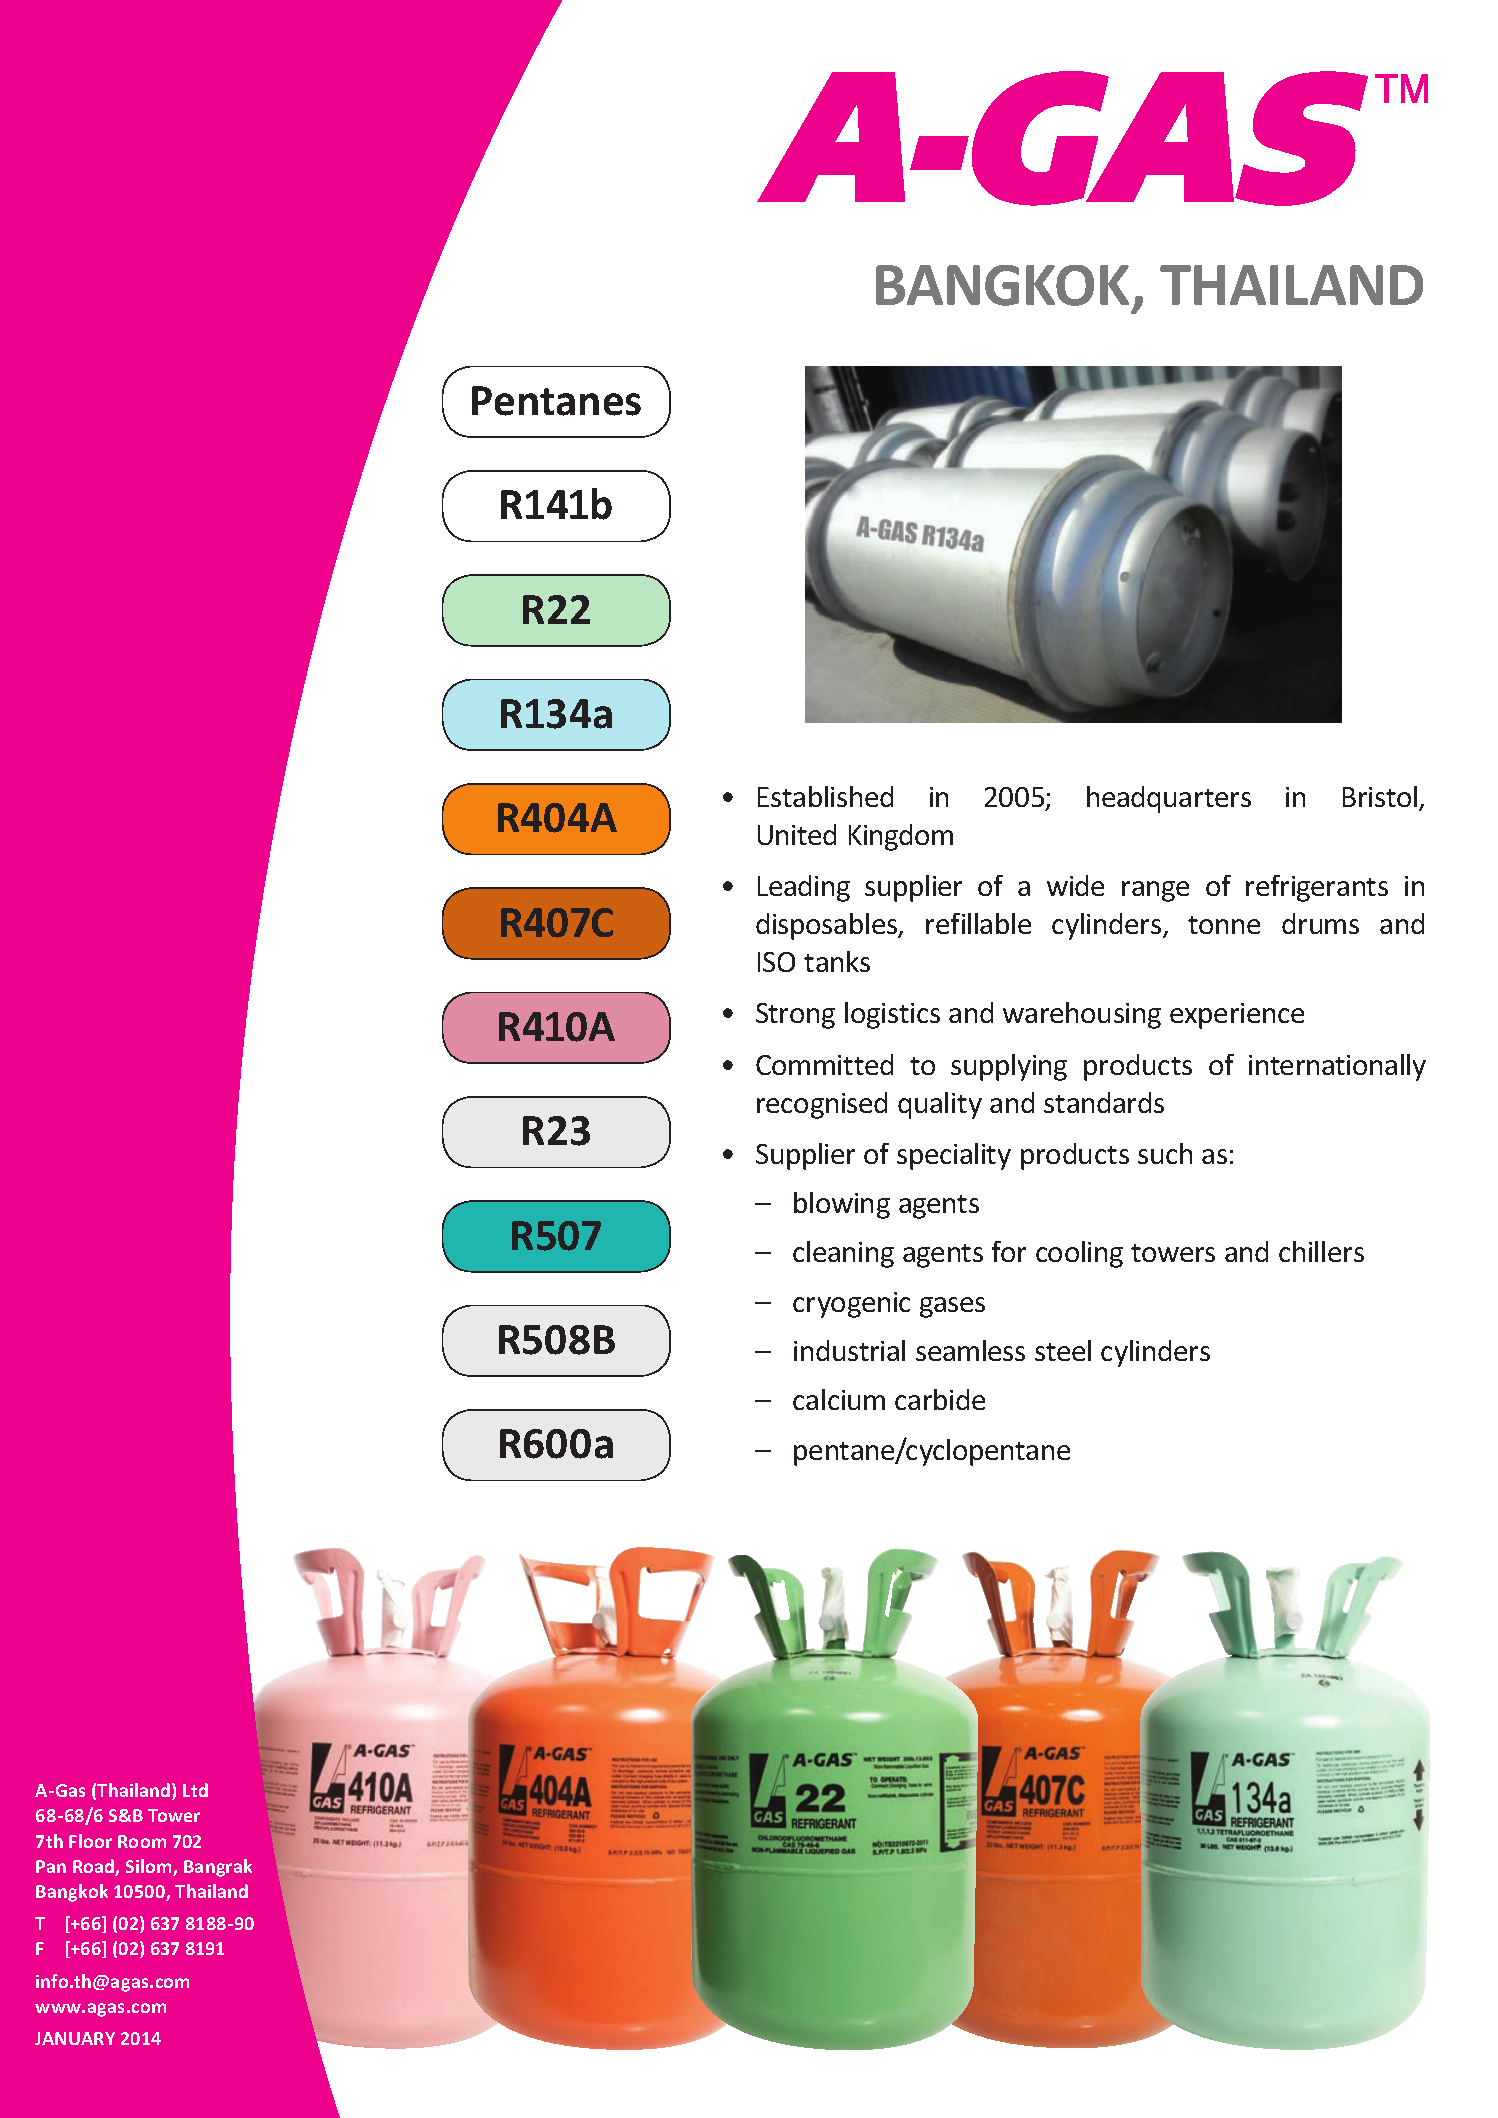 This image has width=1498, height=2118. Describe the element at coordinates (195, 1790) in the image. I see `Ltd` at that location.
